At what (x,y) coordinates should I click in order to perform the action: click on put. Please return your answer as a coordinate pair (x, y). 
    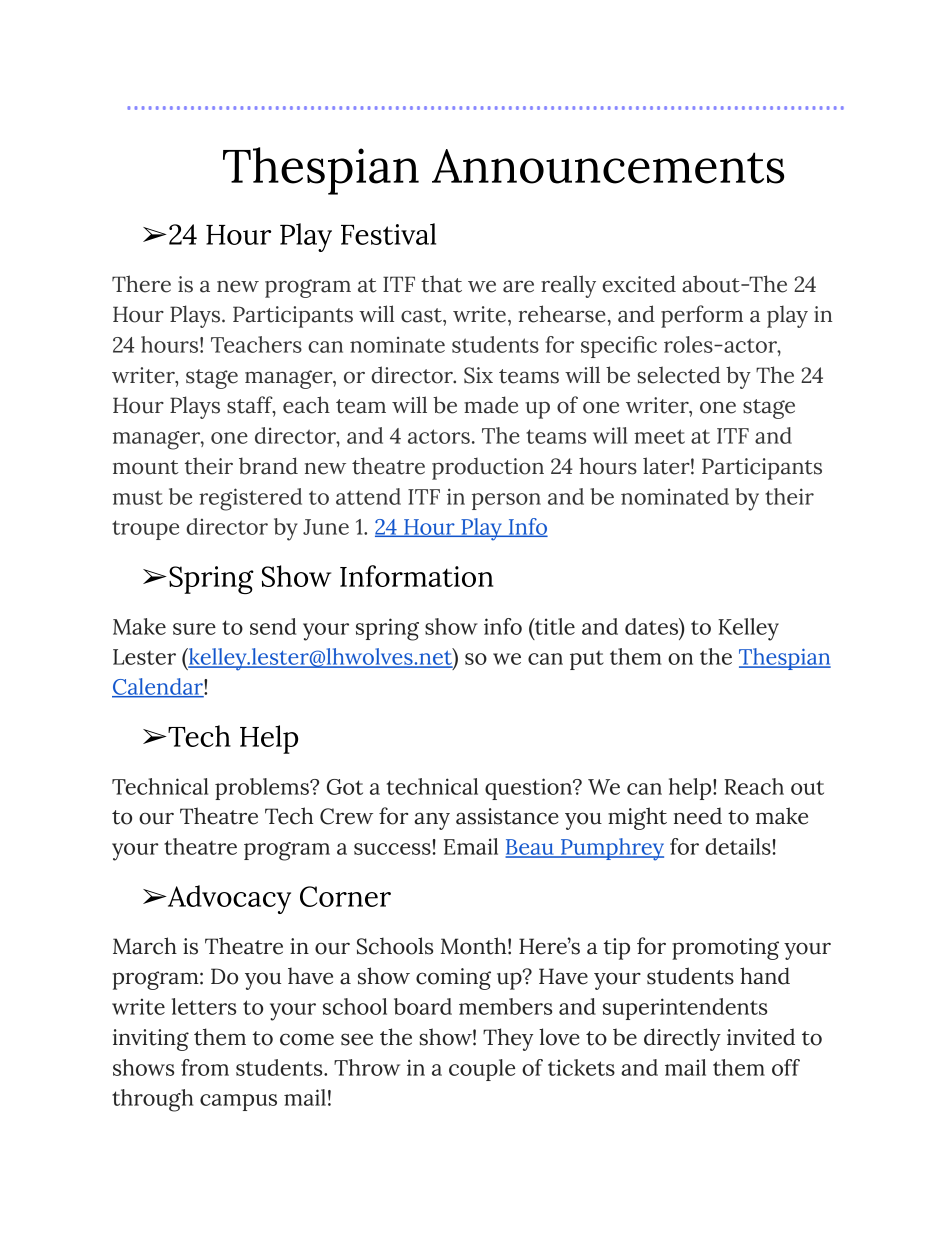
    Looking at the image, I should click on (587, 660).
